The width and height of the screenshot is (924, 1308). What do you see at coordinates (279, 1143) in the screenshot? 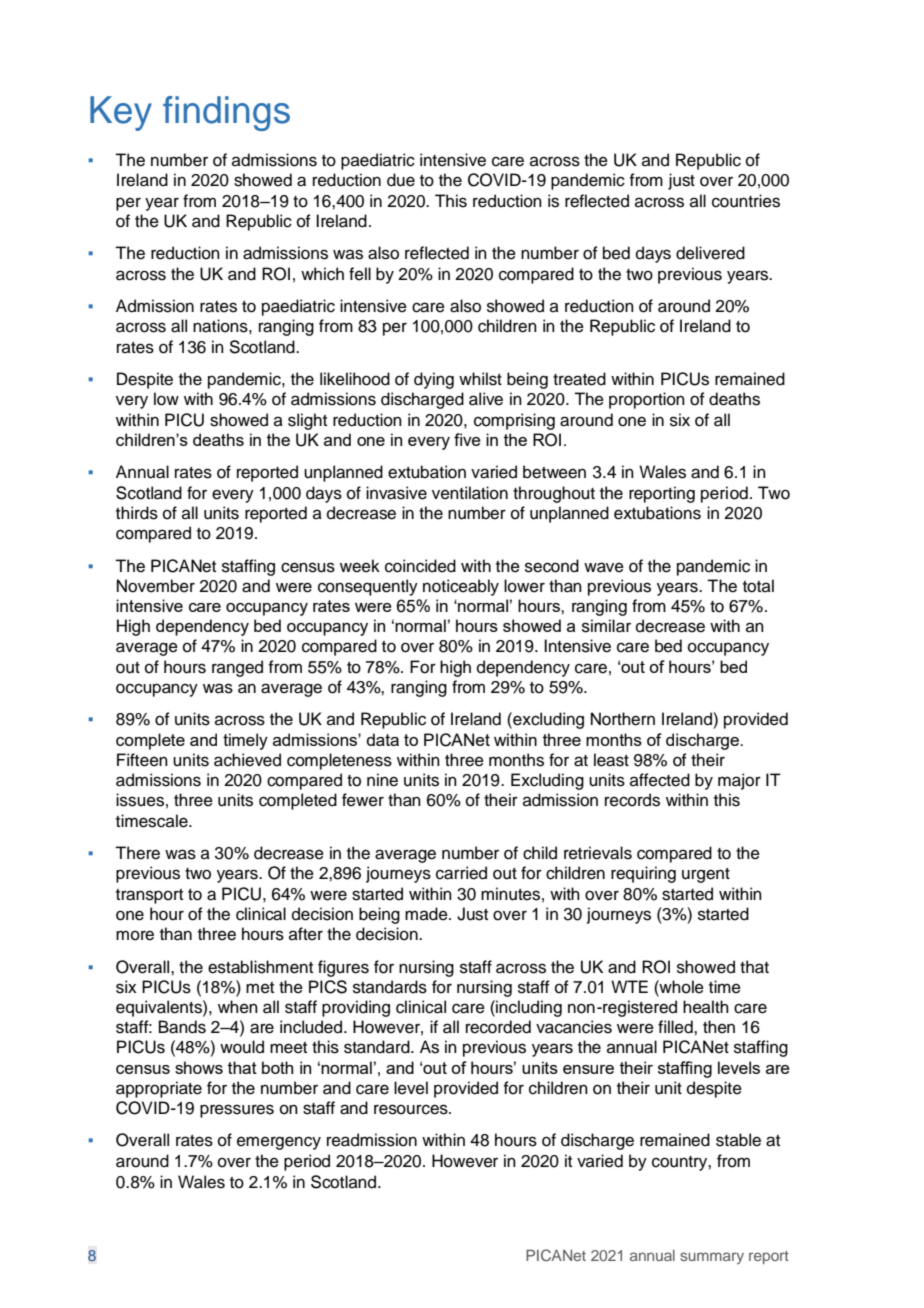
I see `emergency` at bounding box center [279, 1143].
